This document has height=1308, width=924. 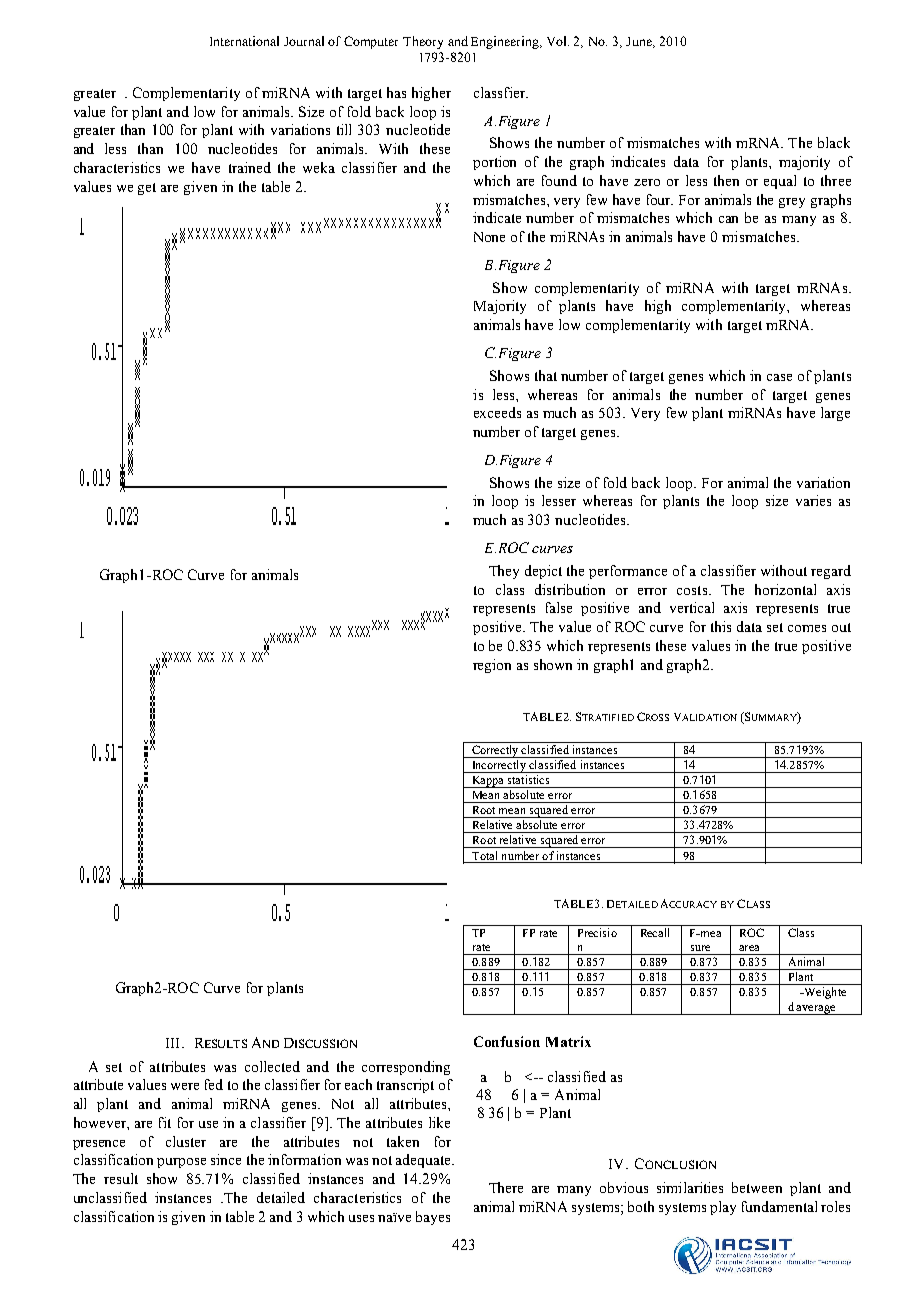 I want to click on International, so click(x=244, y=41).
